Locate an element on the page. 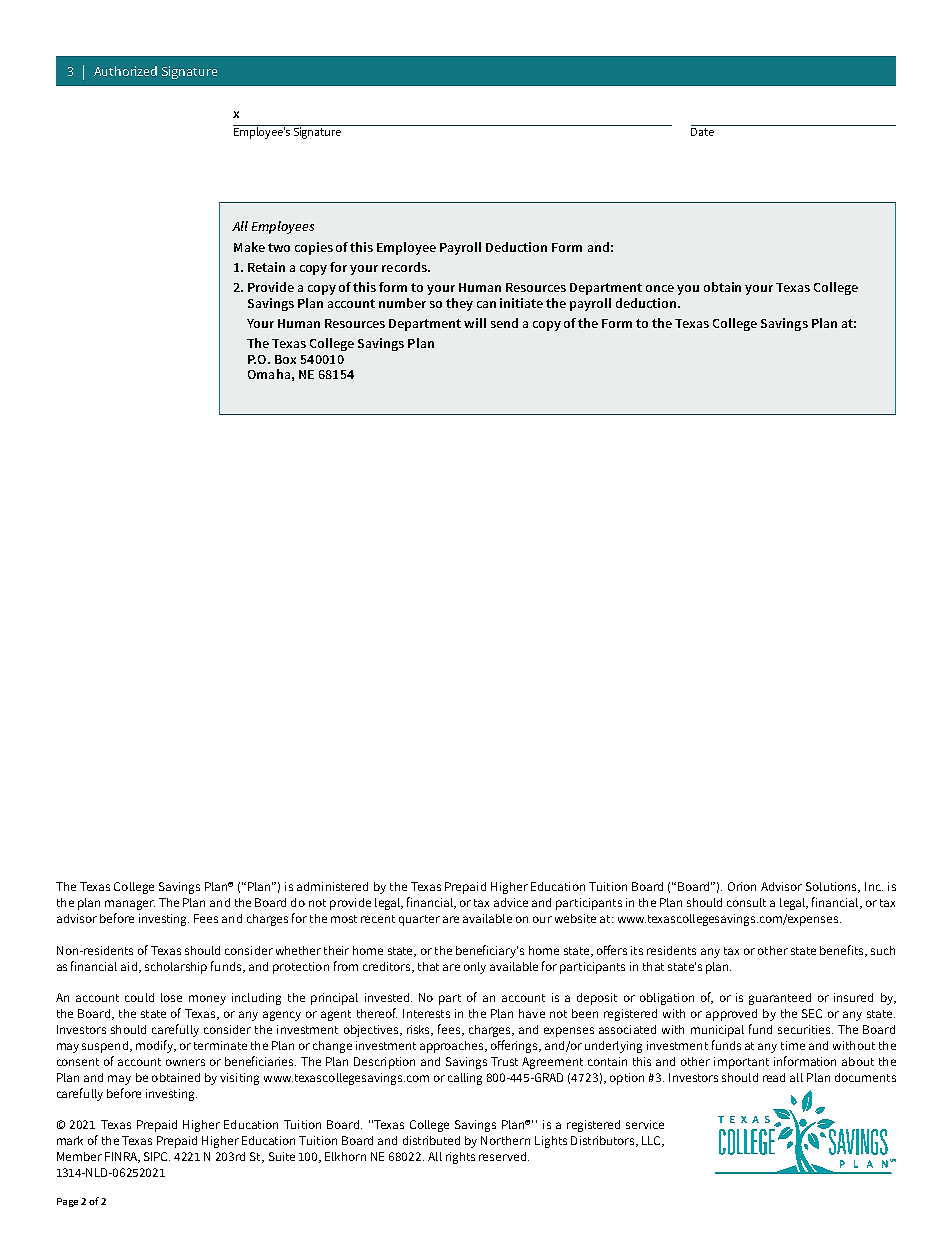 This image has height=1233, width=952. initiate is located at coordinates (521, 303).
